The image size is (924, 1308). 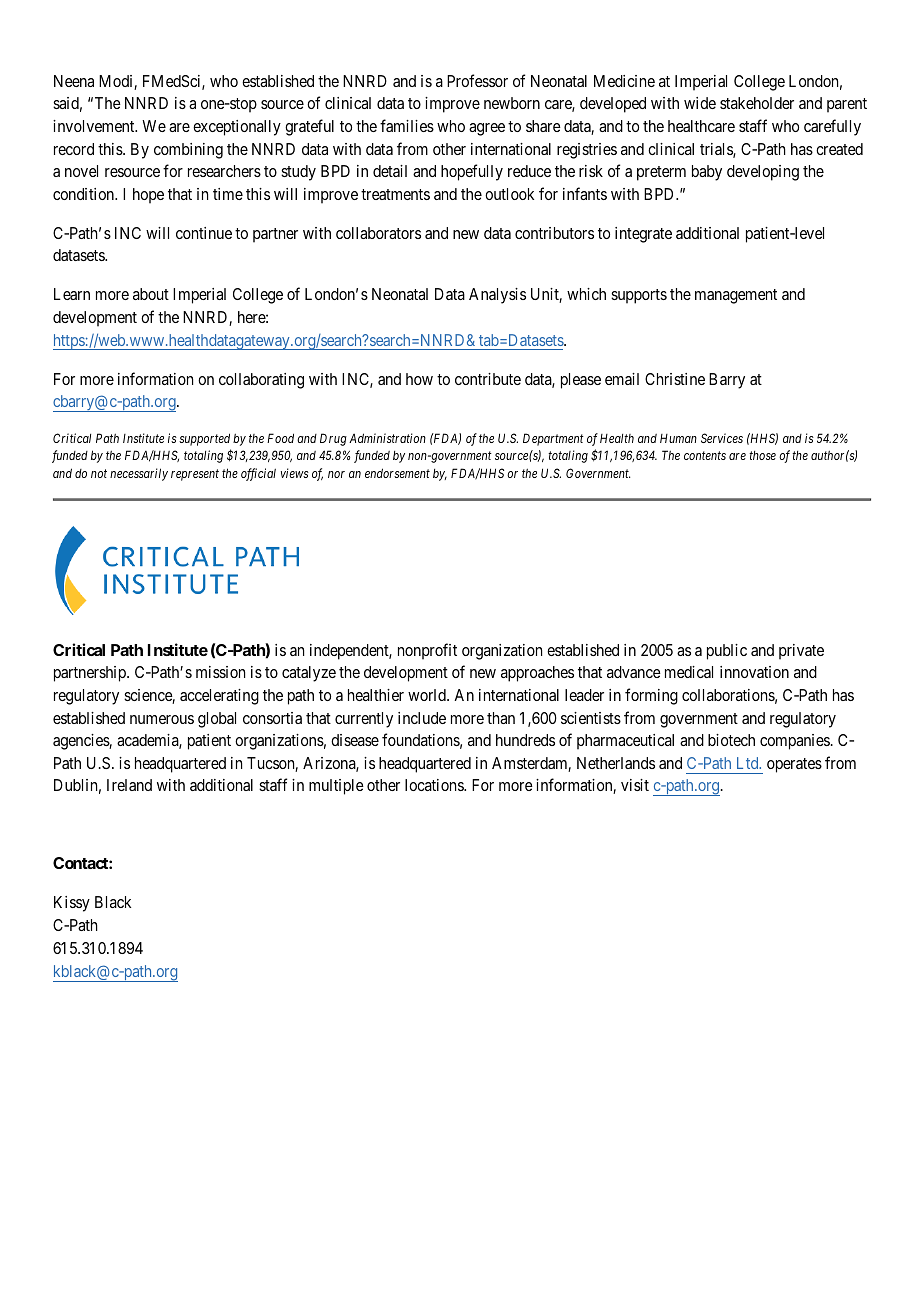 I want to click on Services, so click(x=722, y=438).
